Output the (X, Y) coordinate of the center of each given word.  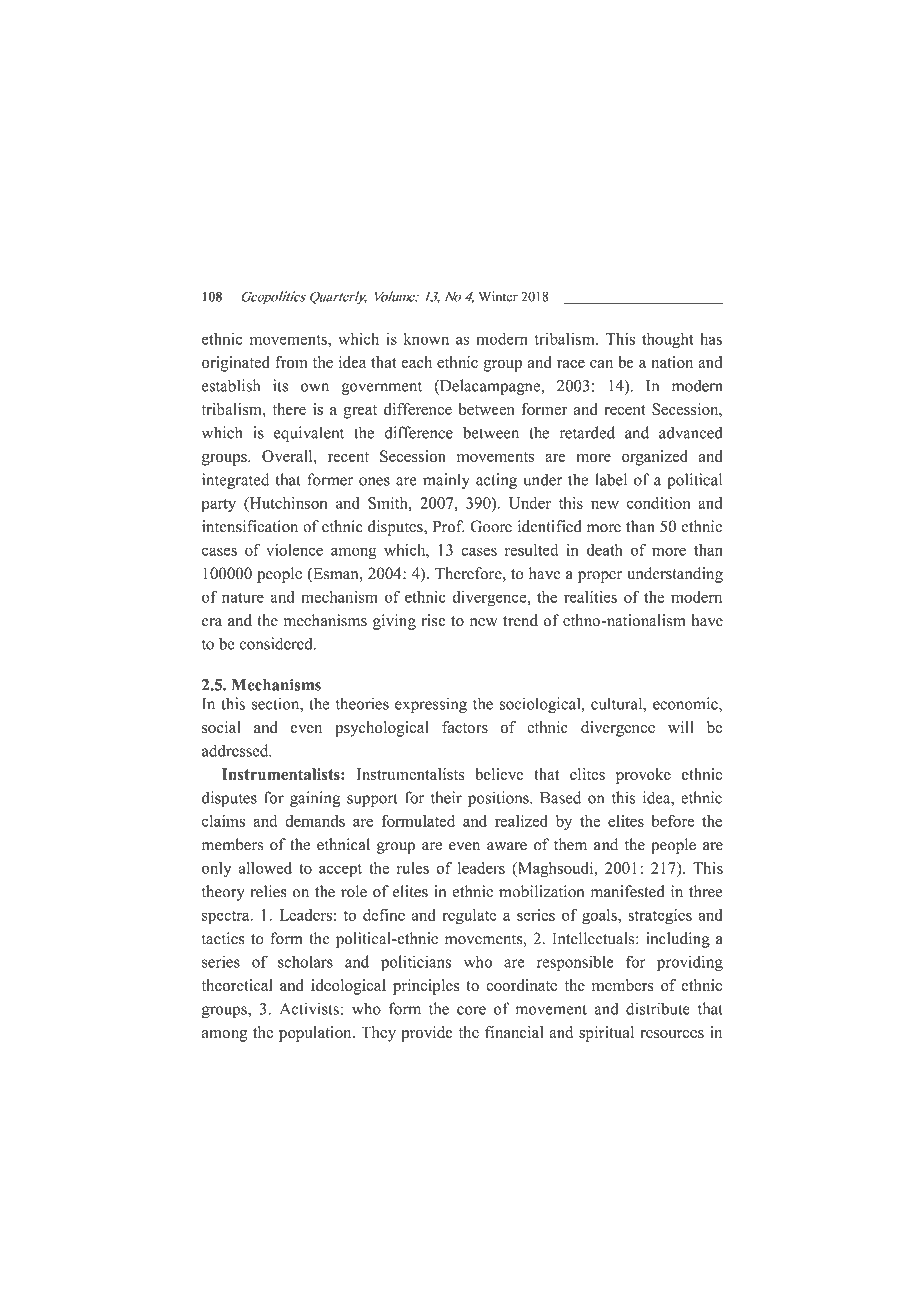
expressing (431, 705)
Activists (309, 1008)
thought (667, 341)
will (681, 727)
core (471, 1010)
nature (243, 598)
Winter (498, 296)
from (291, 362)
